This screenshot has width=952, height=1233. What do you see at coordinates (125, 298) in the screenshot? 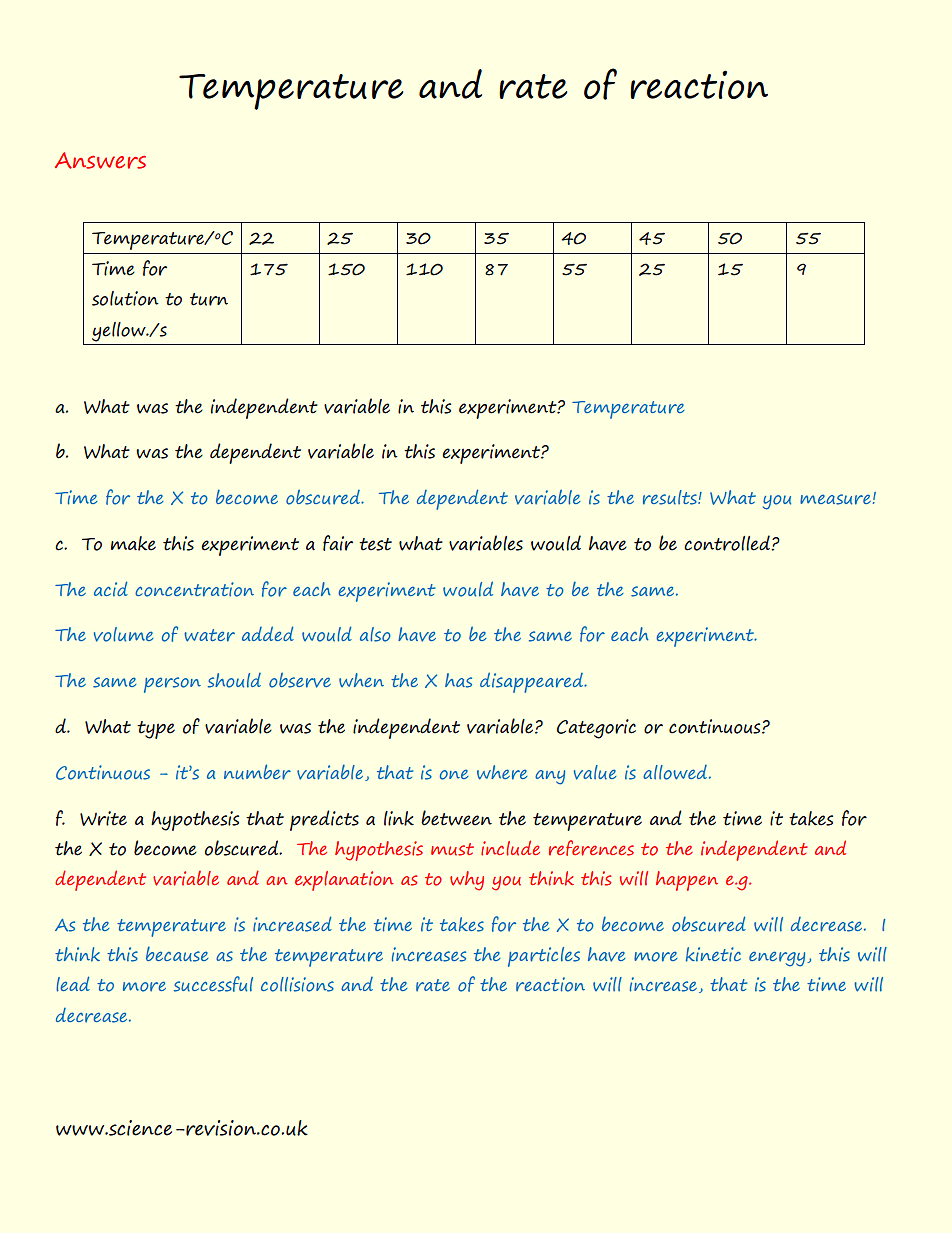
I see `solution` at bounding box center [125, 298].
